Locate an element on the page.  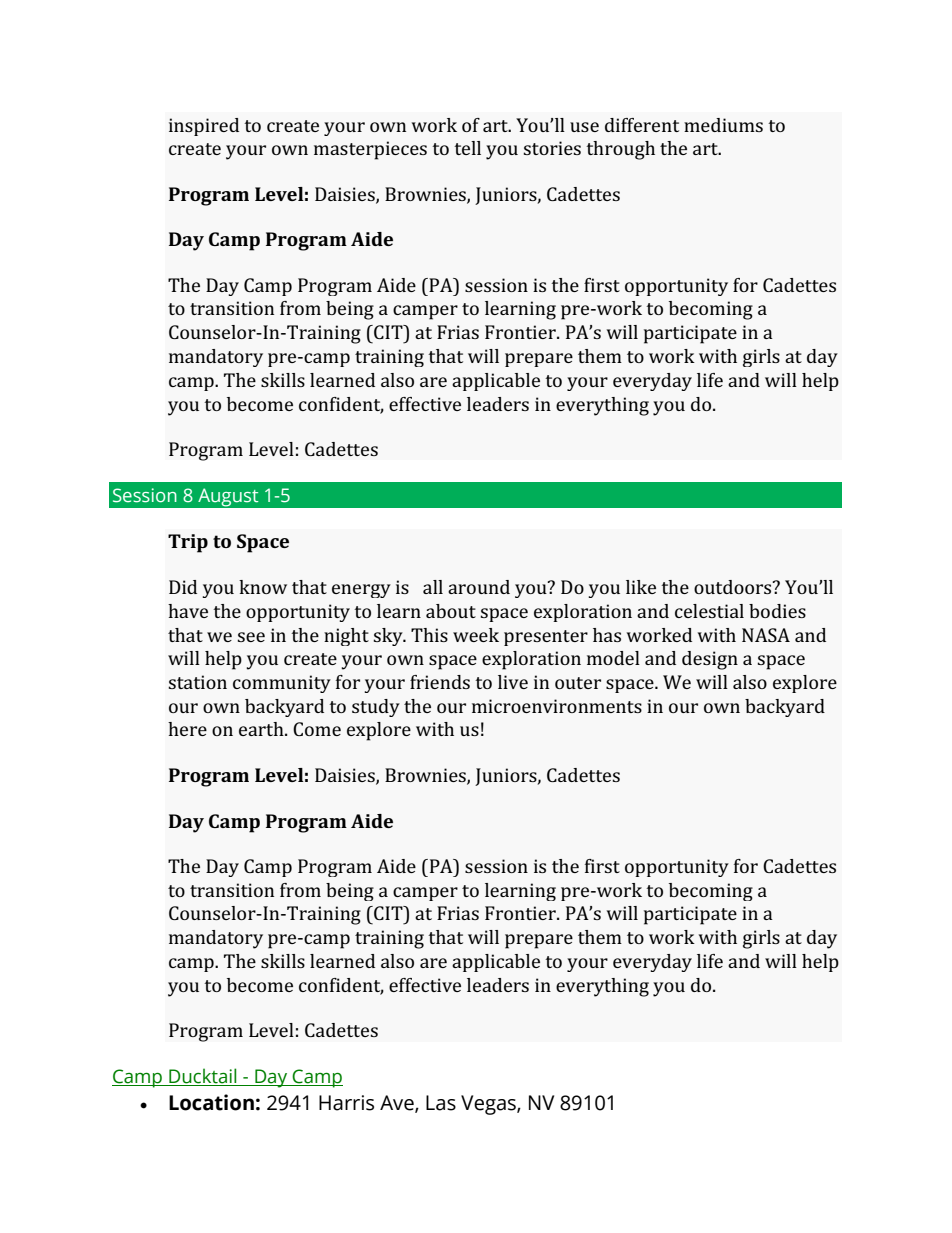
inspired is located at coordinates (204, 127).
